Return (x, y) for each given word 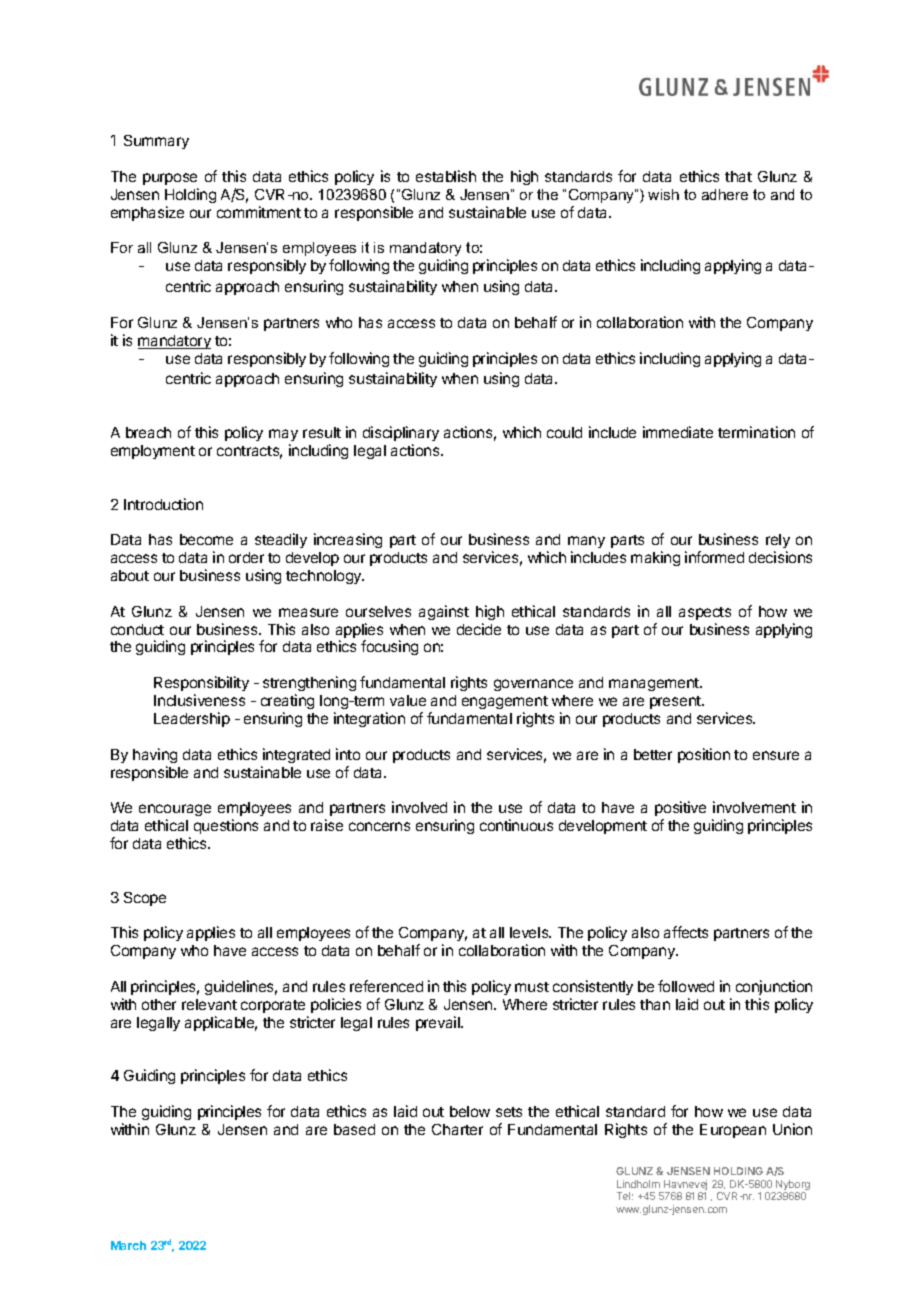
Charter (457, 1129)
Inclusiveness (199, 700)
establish (446, 176)
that (738, 176)
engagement (505, 704)
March (128, 1245)
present (676, 702)
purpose (170, 179)
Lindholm (638, 1184)
